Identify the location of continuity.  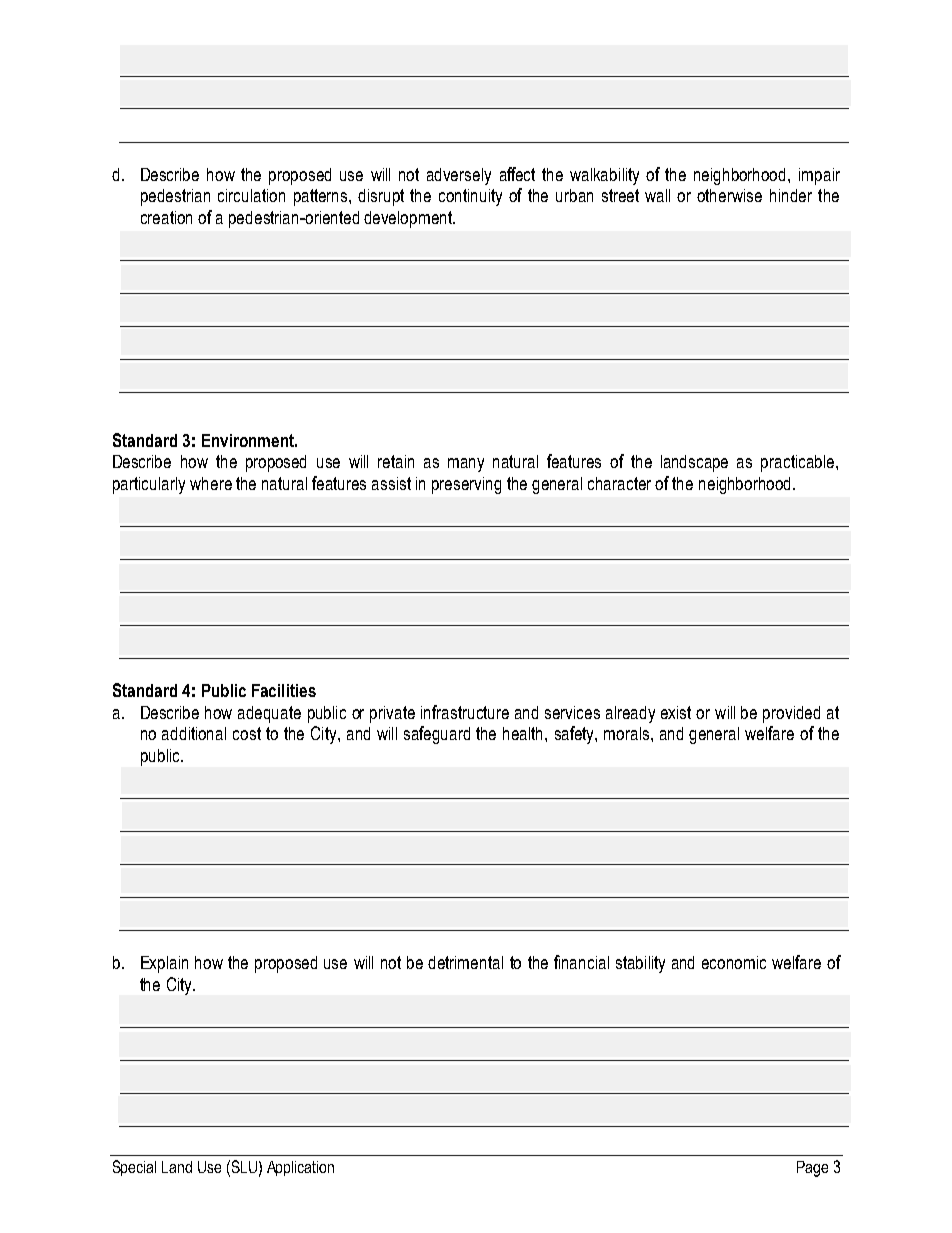
(470, 197).
